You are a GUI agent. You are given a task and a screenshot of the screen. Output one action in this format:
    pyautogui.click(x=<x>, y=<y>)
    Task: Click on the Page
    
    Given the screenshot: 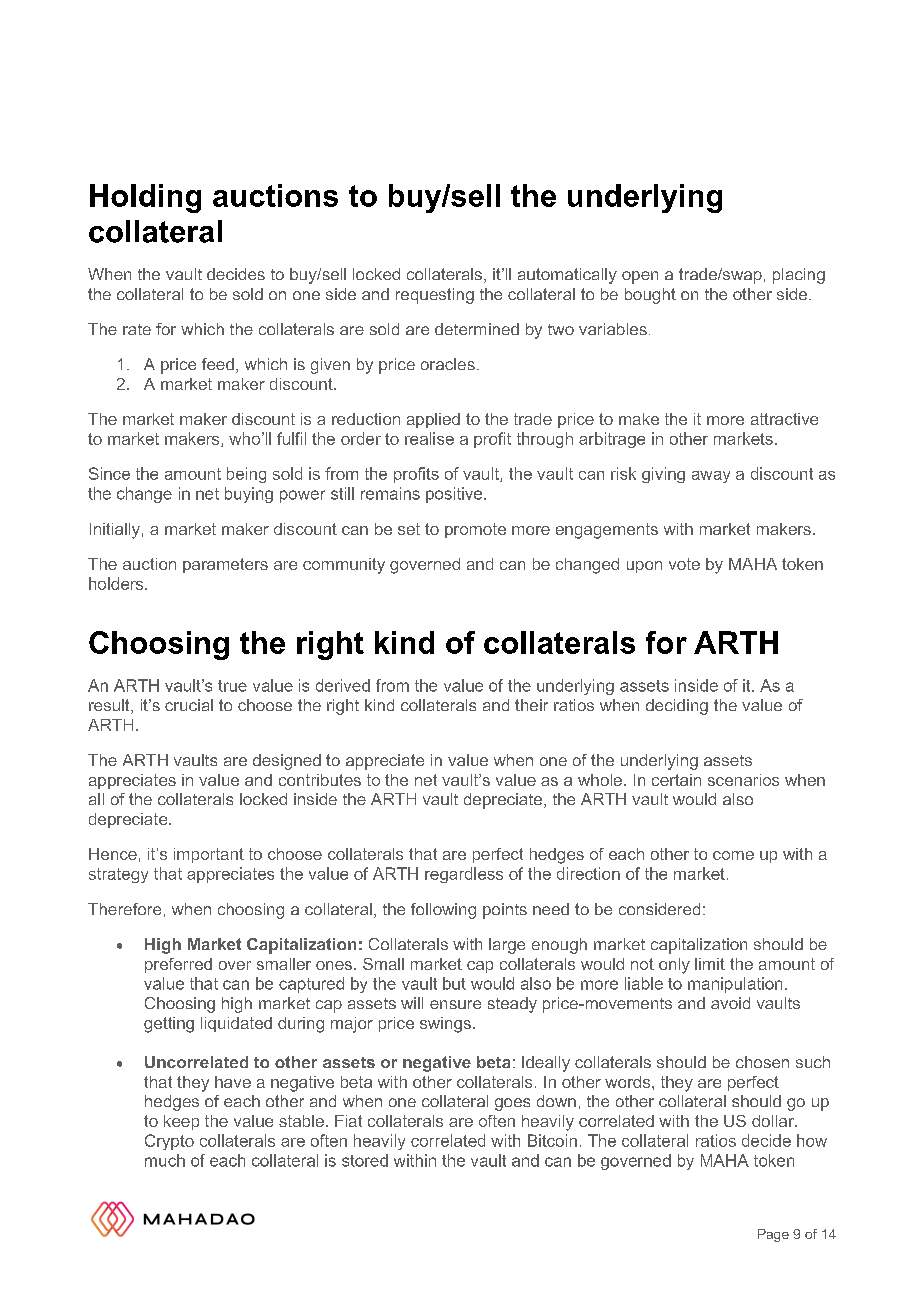 What is the action you would take?
    pyautogui.click(x=773, y=1235)
